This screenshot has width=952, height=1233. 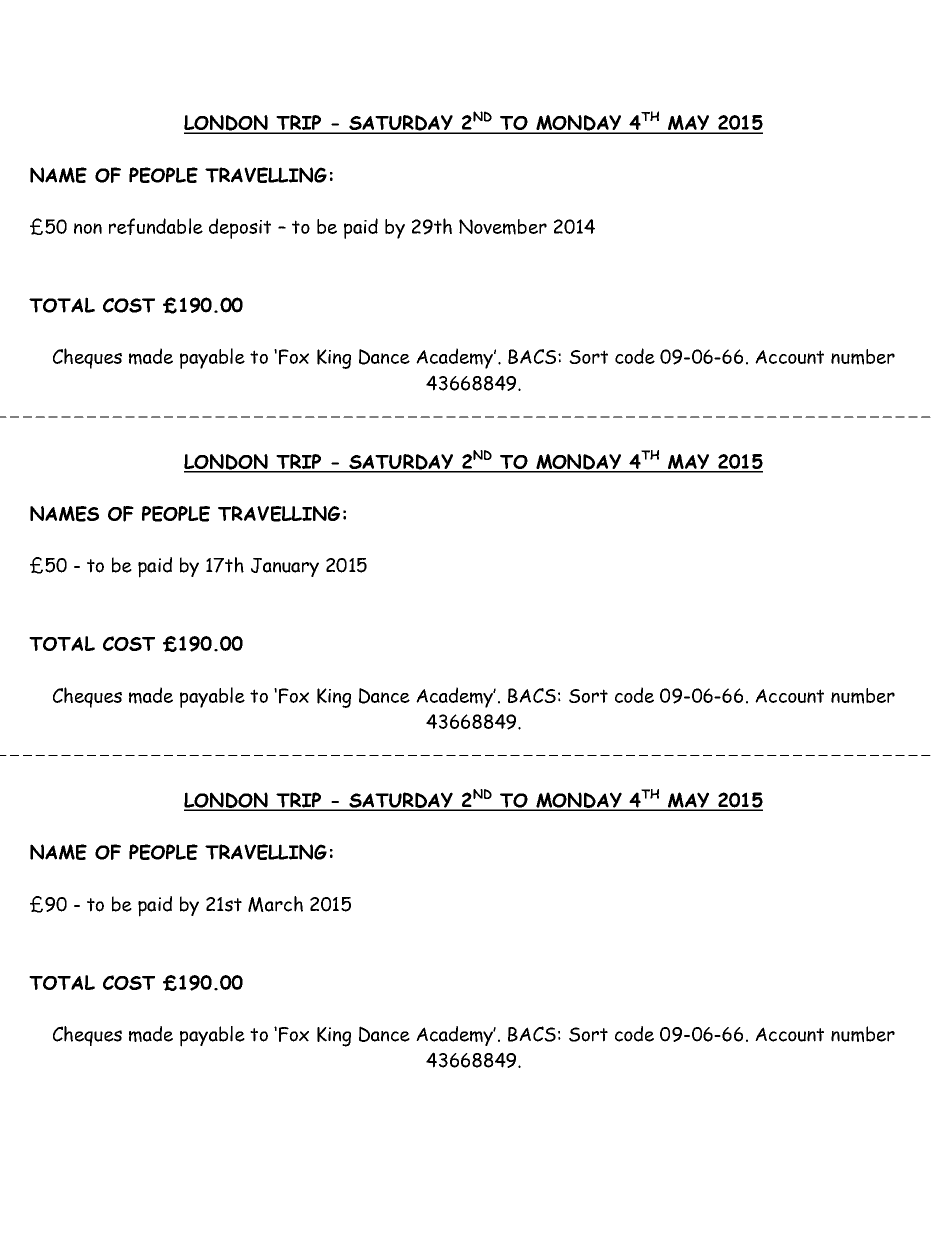 What do you see at coordinates (88, 228) in the screenshot?
I see `non` at bounding box center [88, 228].
